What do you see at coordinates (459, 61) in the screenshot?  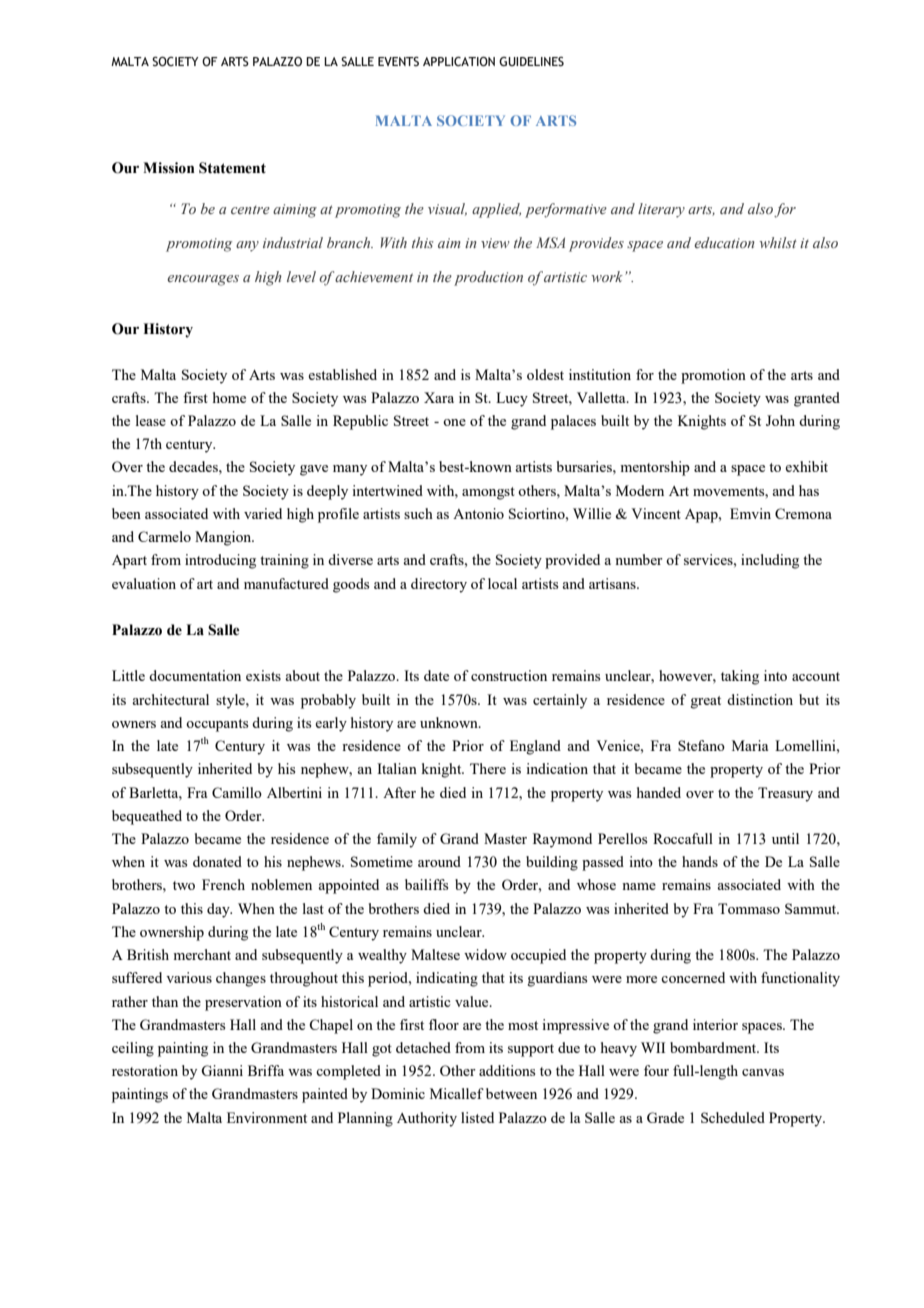 I see `APPLICATION` at bounding box center [459, 61].
